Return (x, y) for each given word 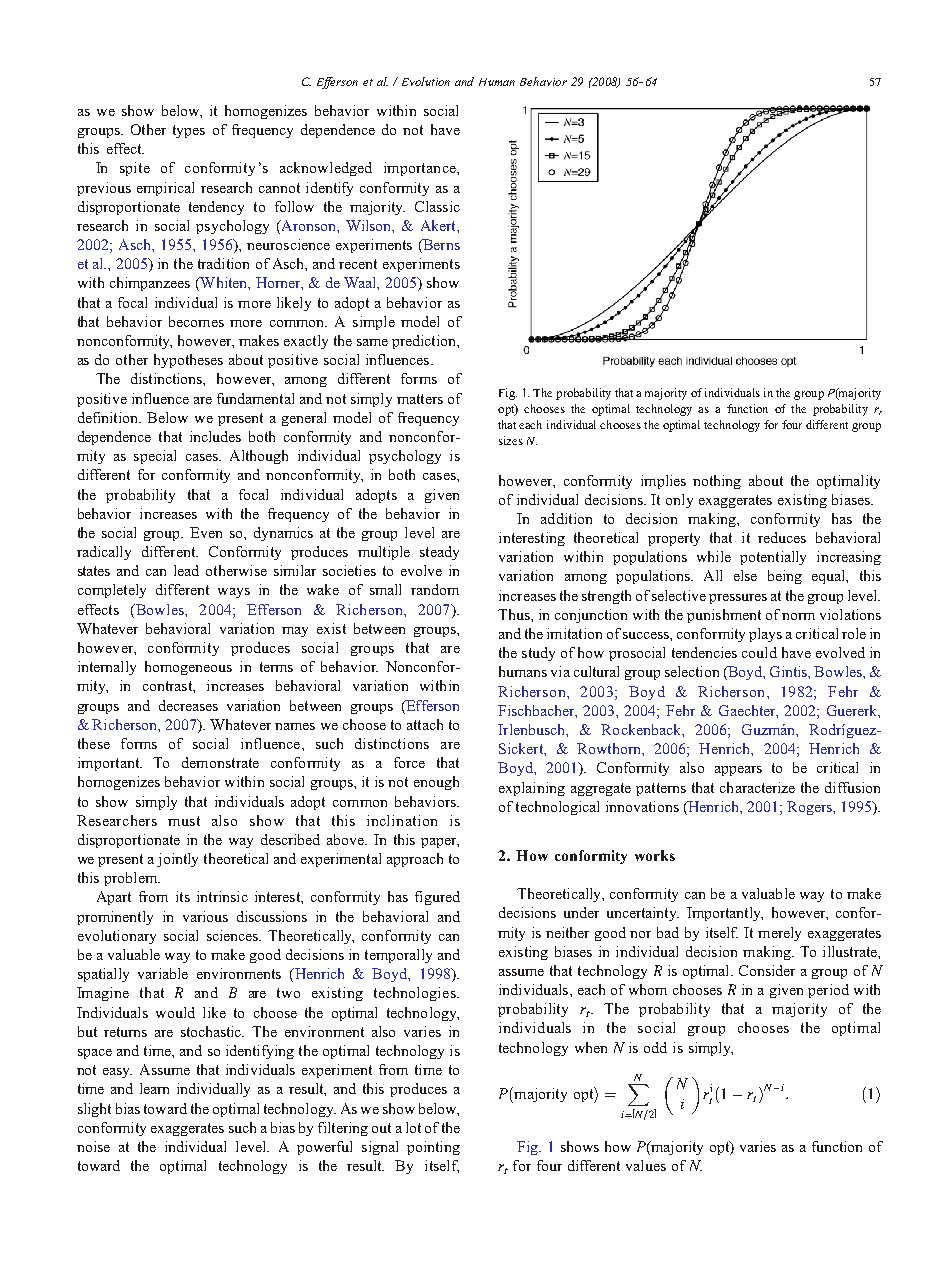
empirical (165, 189)
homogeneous (188, 668)
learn (154, 1088)
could (759, 652)
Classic (437, 206)
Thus (515, 614)
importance (421, 169)
